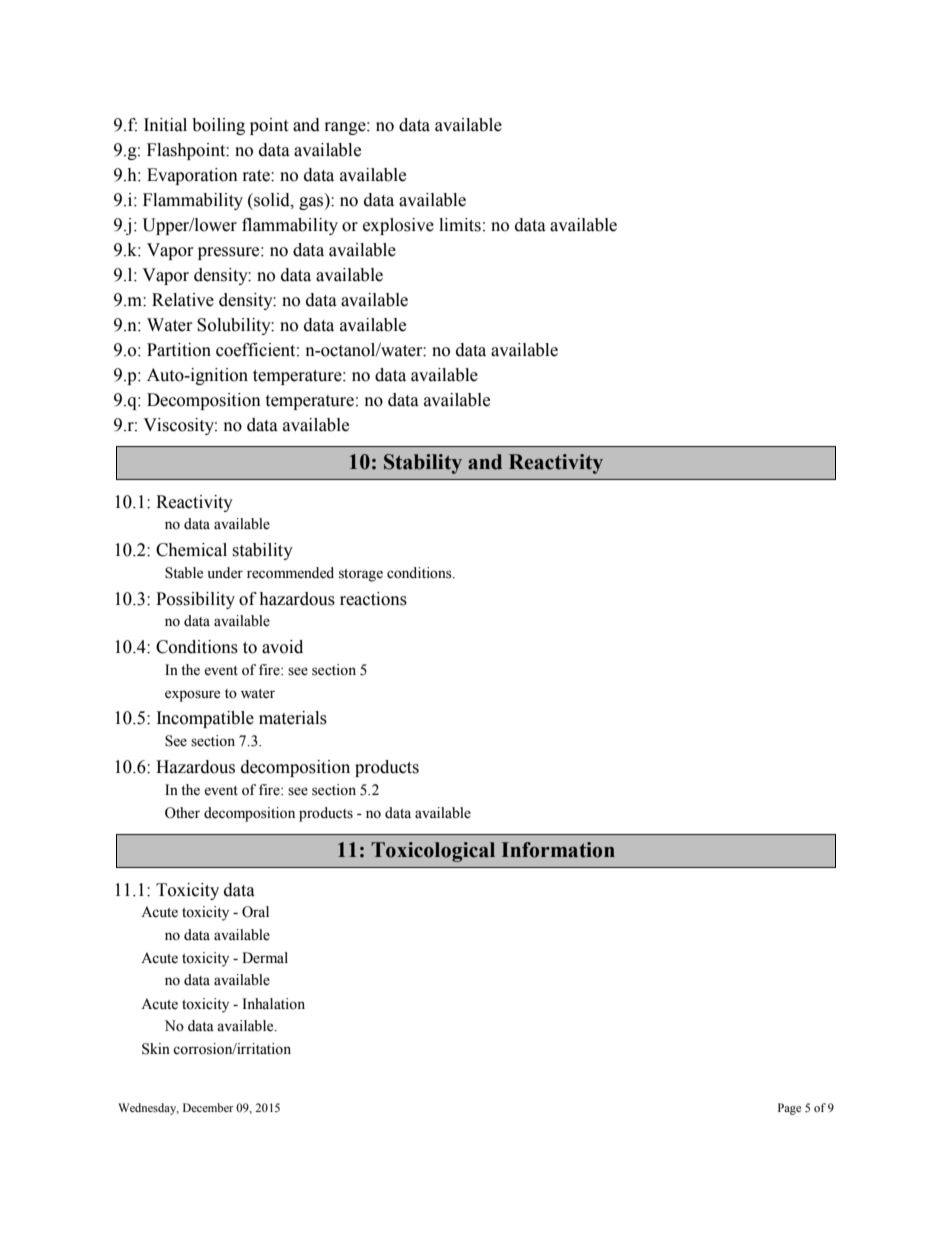 This screenshot has width=952, height=1233. What do you see at coordinates (195, 600) in the screenshot?
I see `Possibility` at bounding box center [195, 600].
